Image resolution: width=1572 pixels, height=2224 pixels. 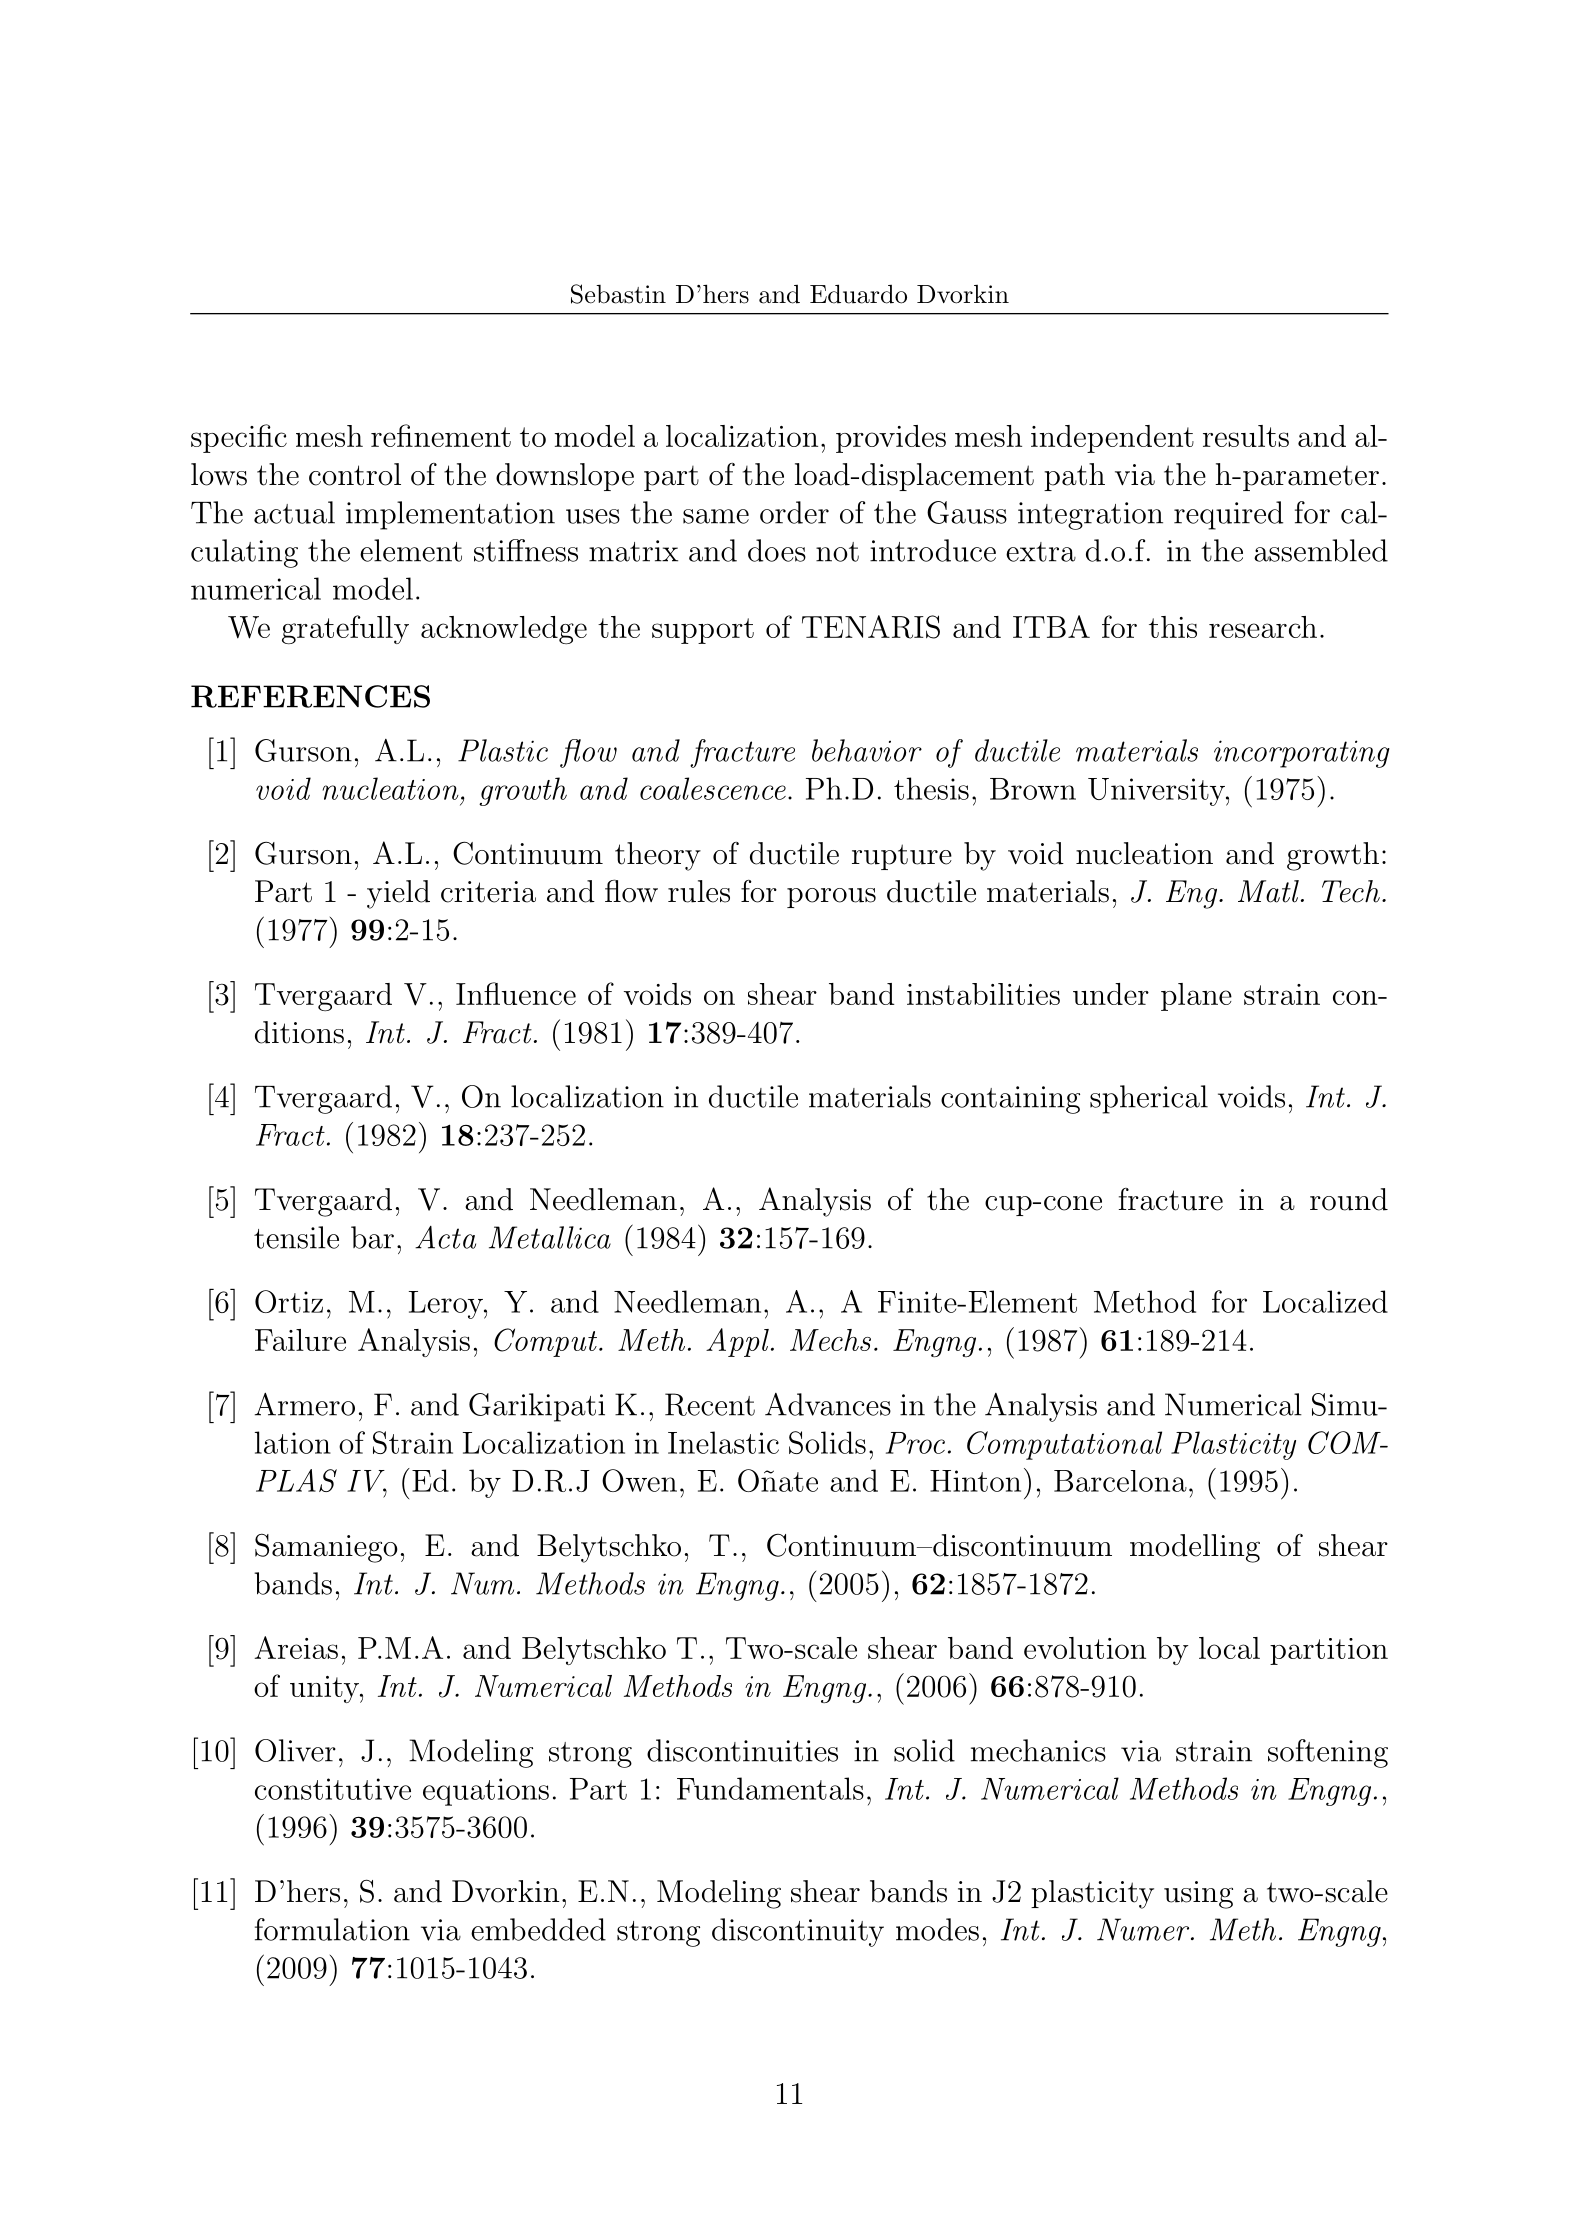 I want to click on Eduardo, so click(x=858, y=294).
